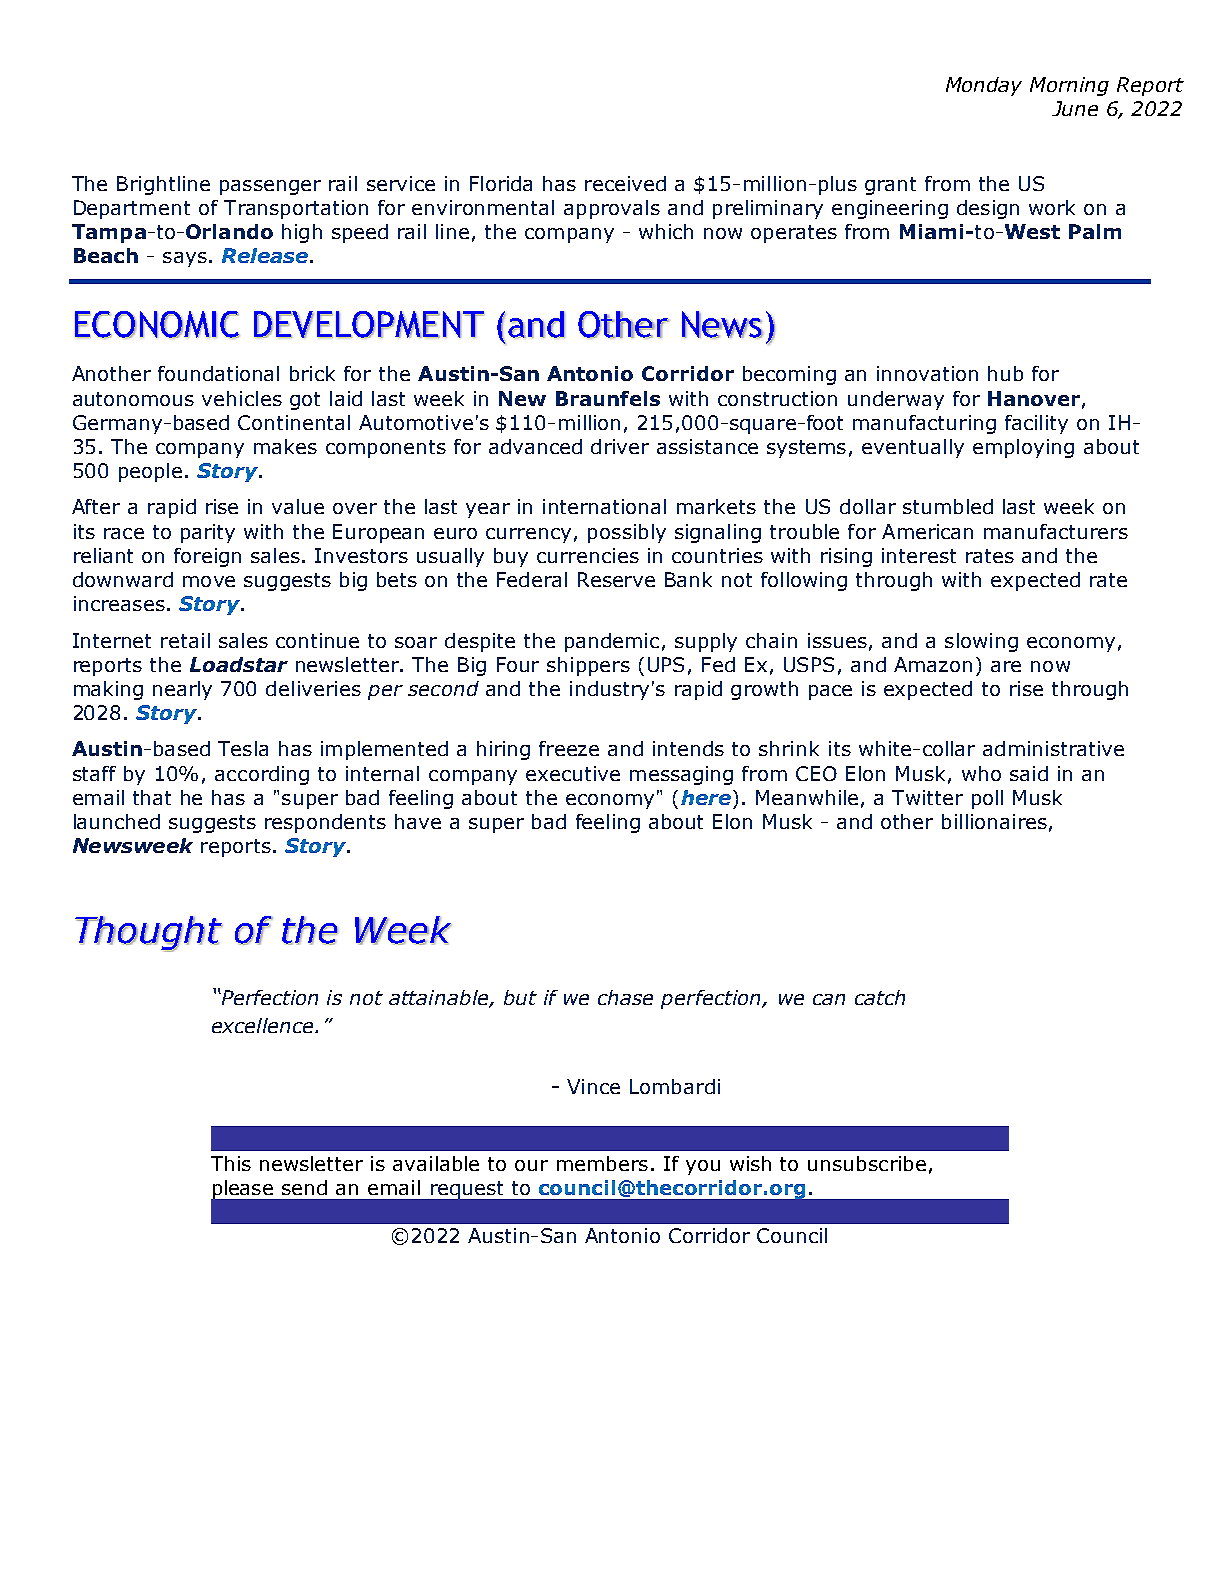  Describe the element at coordinates (625, 183) in the screenshot. I see `received` at that location.
